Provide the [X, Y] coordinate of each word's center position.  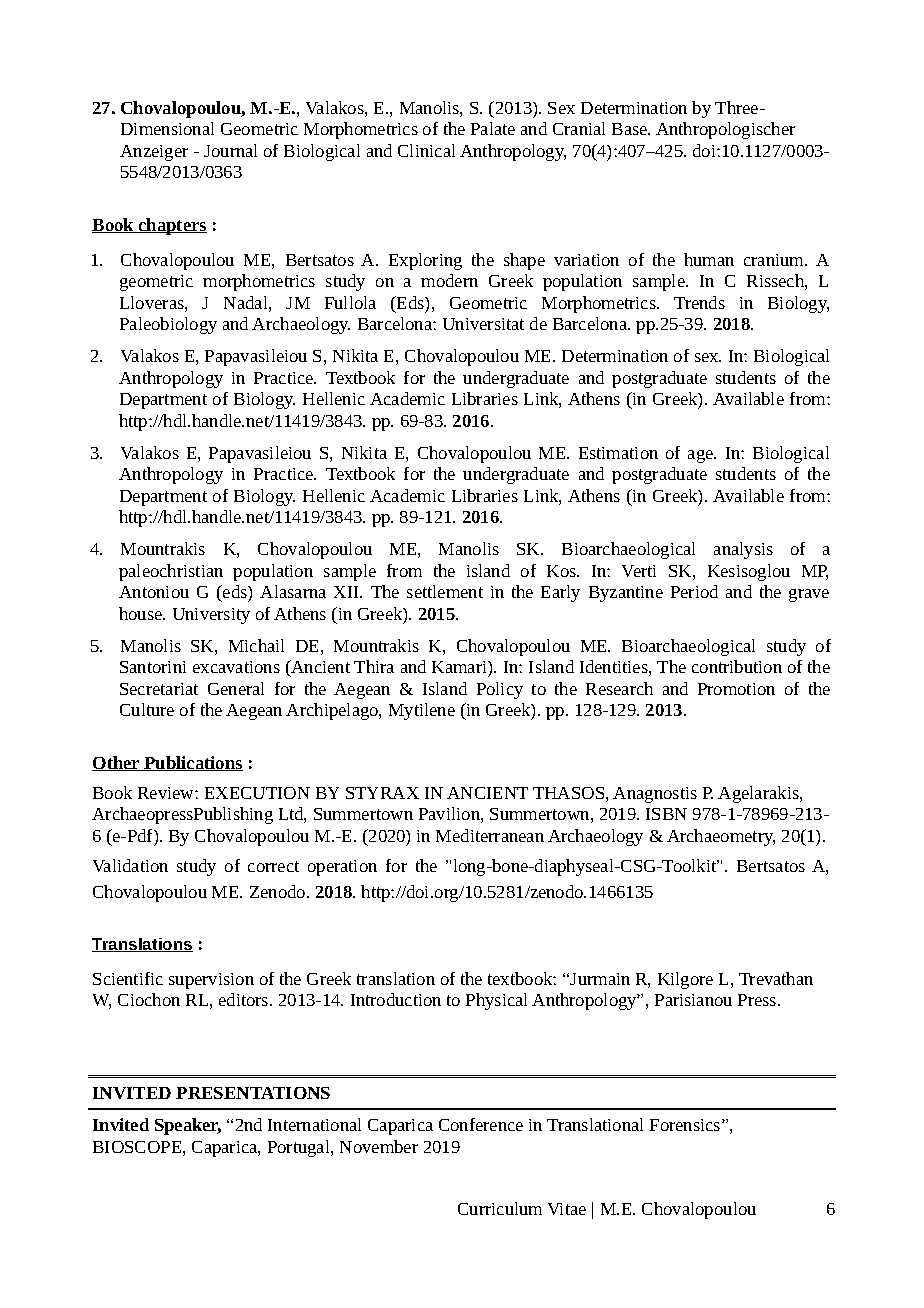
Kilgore [685, 980]
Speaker [188, 1126]
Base [631, 129]
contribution [737, 666]
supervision [211, 981]
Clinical [426, 150]
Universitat [483, 324]
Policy [500, 690]
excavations [236, 667]
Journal [230, 150]
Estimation [618, 453]
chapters [172, 226]
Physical [496, 1001]
